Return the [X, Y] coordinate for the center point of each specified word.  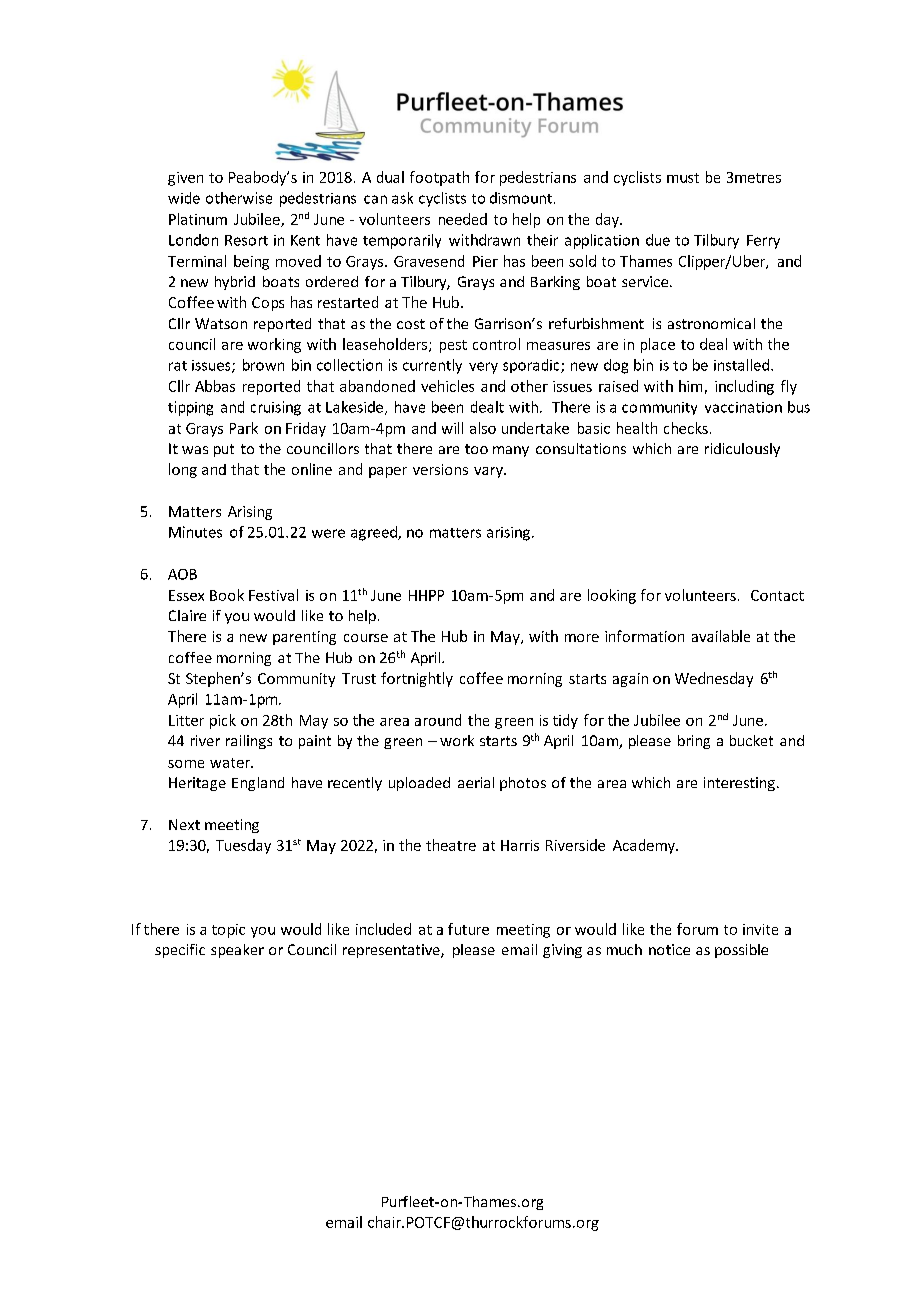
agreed [375, 533]
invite [760, 929]
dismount [521, 198]
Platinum [198, 219]
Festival [273, 595]
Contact [777, 595]
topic [228, 931]
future [468, 929]
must [683, 178]
